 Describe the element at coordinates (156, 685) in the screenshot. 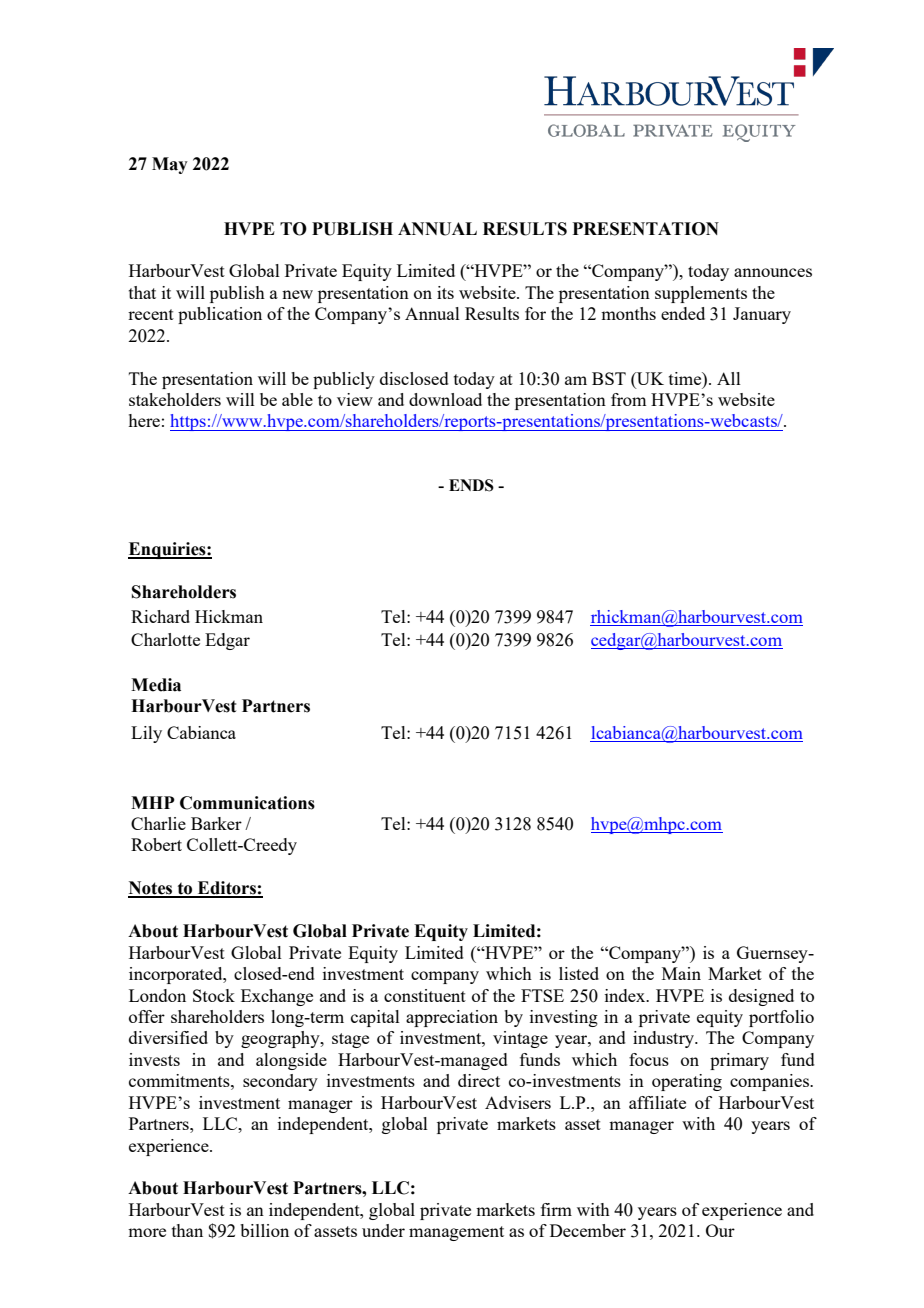

I see `Media` at that location.
